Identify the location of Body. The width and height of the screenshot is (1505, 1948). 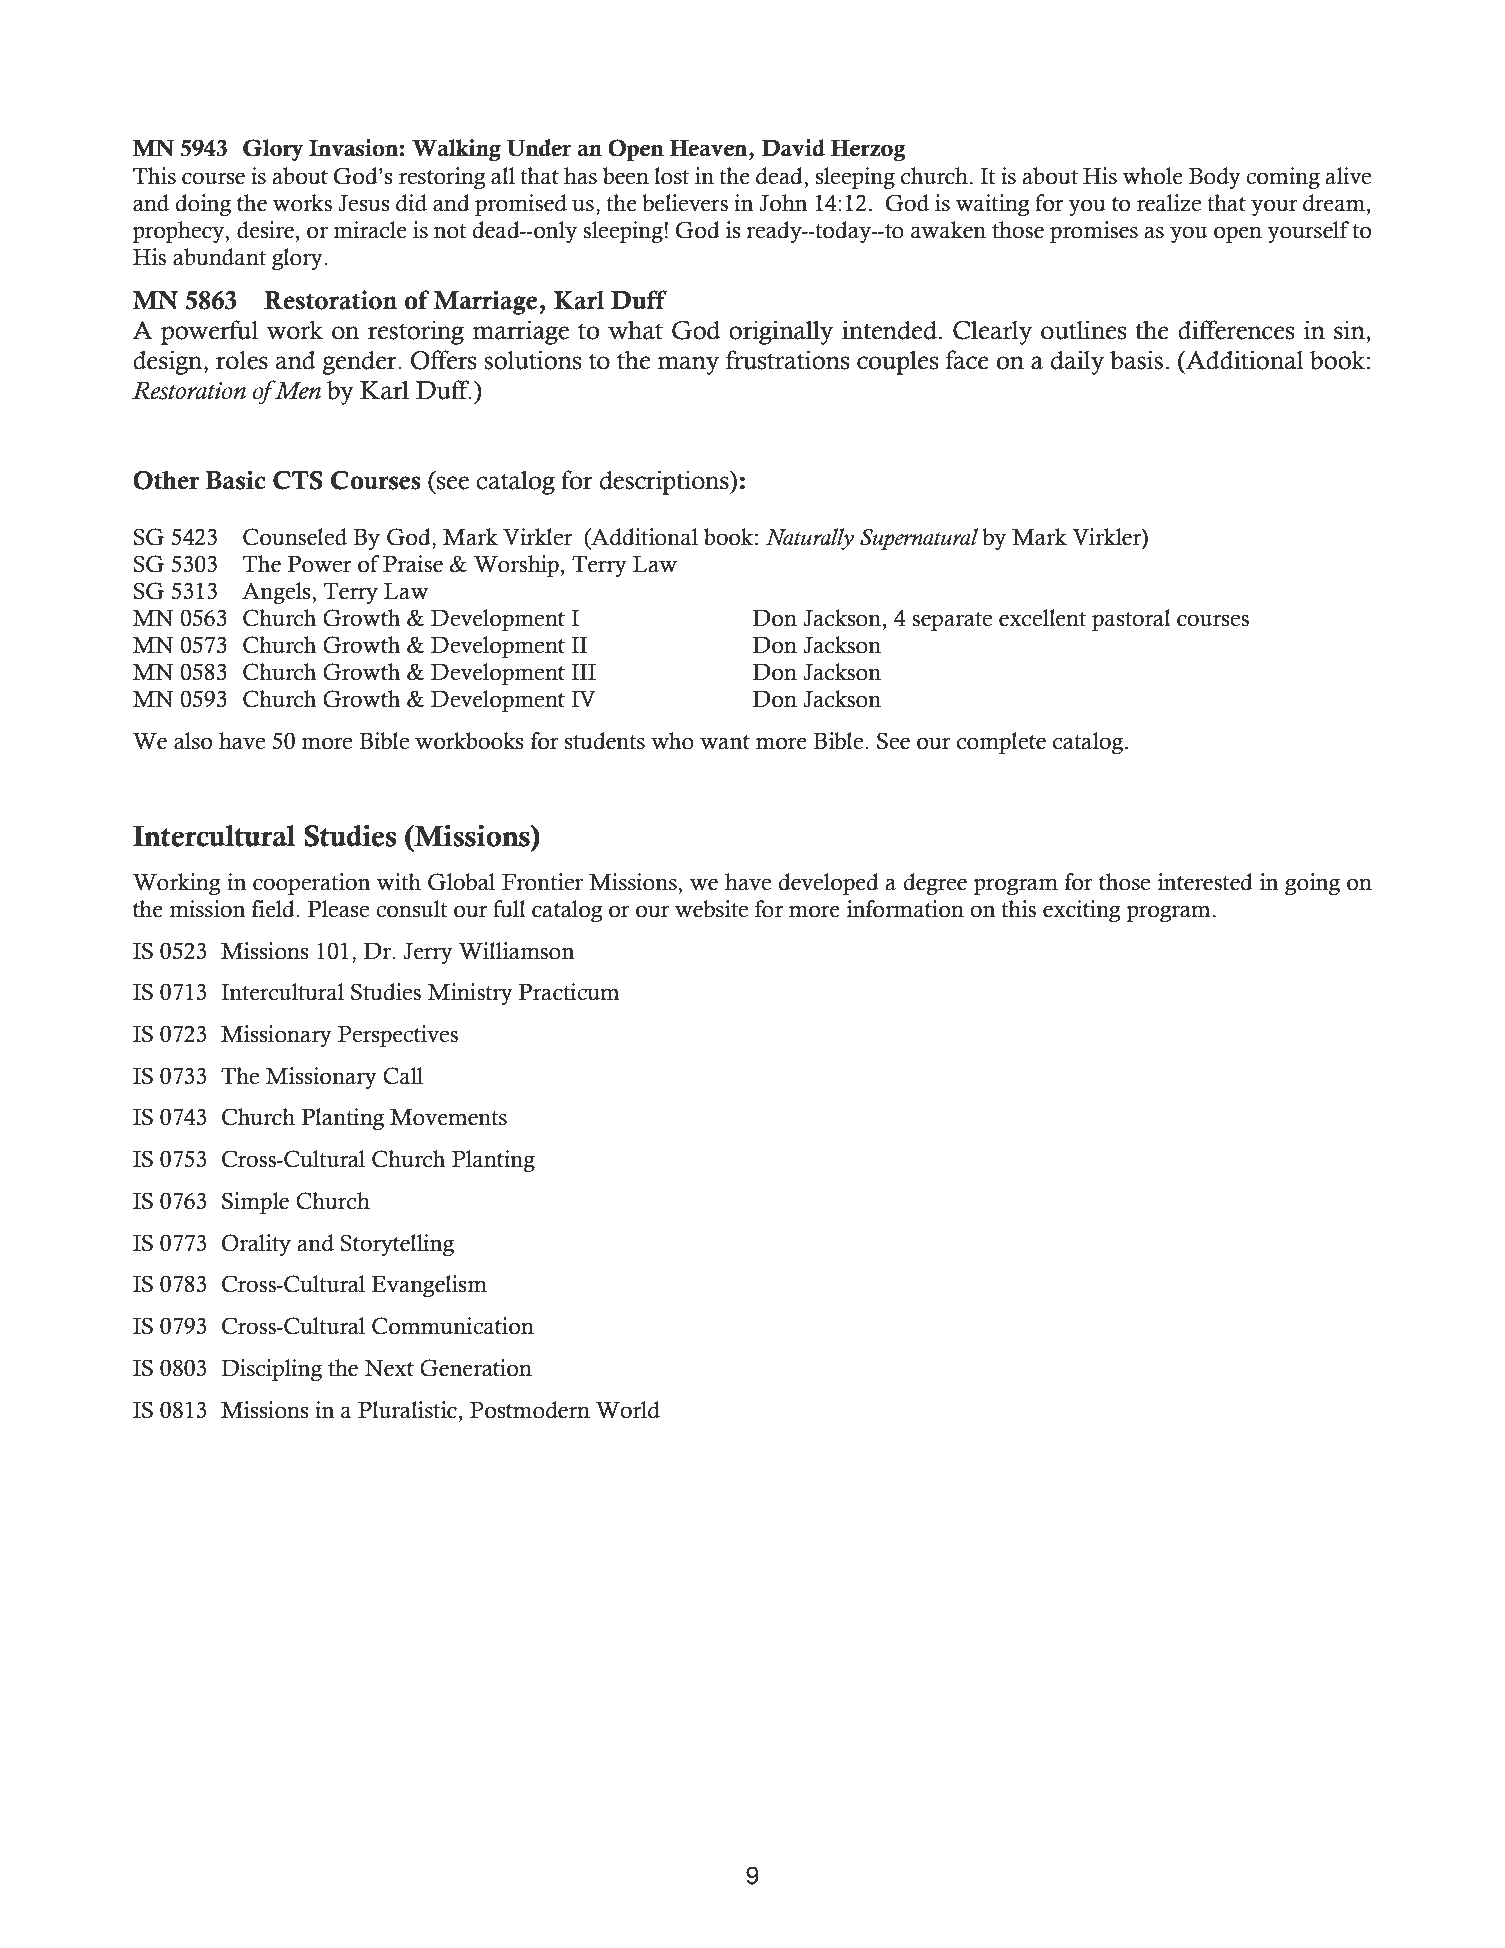
(1215, 178).
